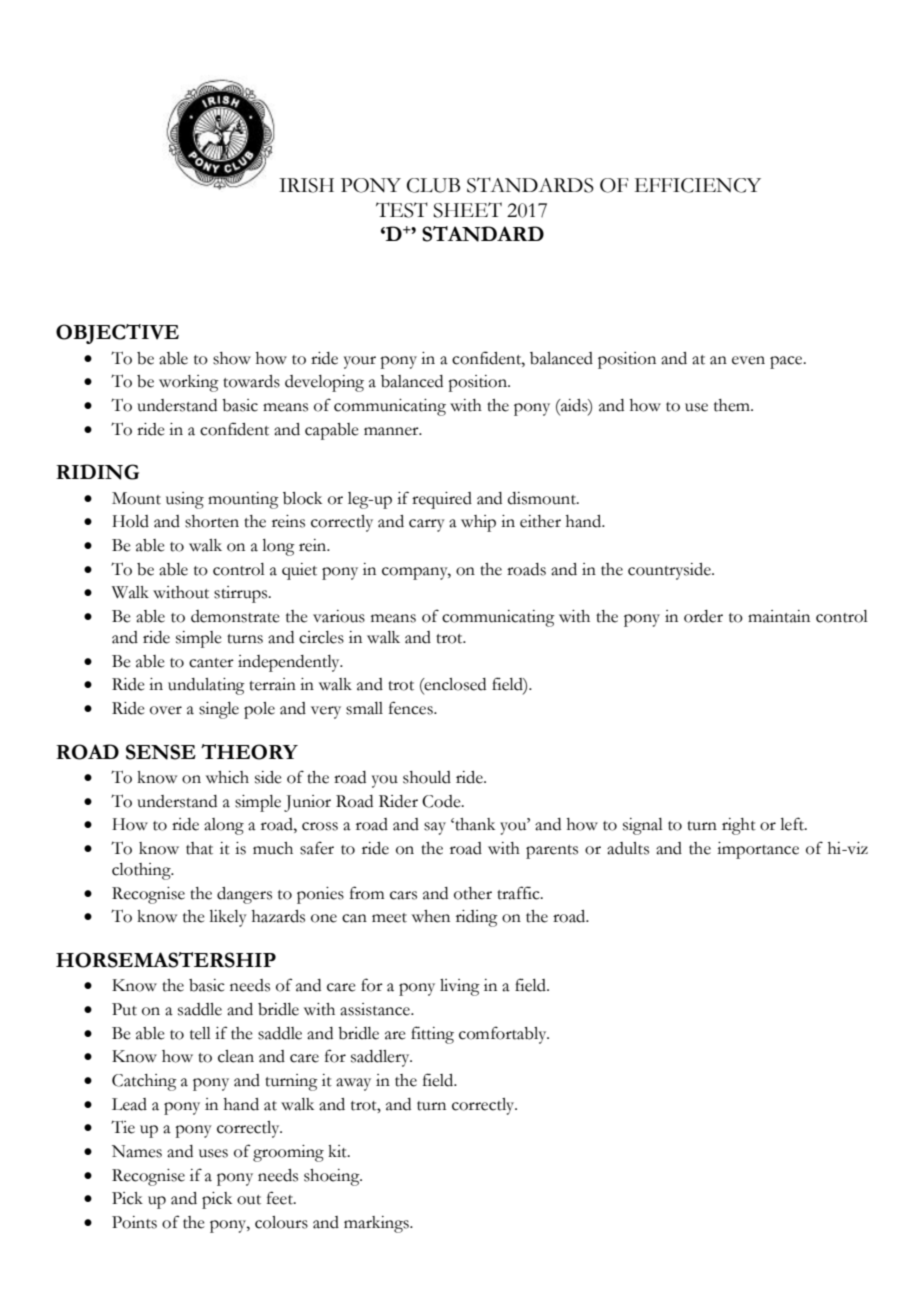 The image size is (924, 1308). Describe the element at coordinates (377, 1224) in the document. I see `markings` at that location.
